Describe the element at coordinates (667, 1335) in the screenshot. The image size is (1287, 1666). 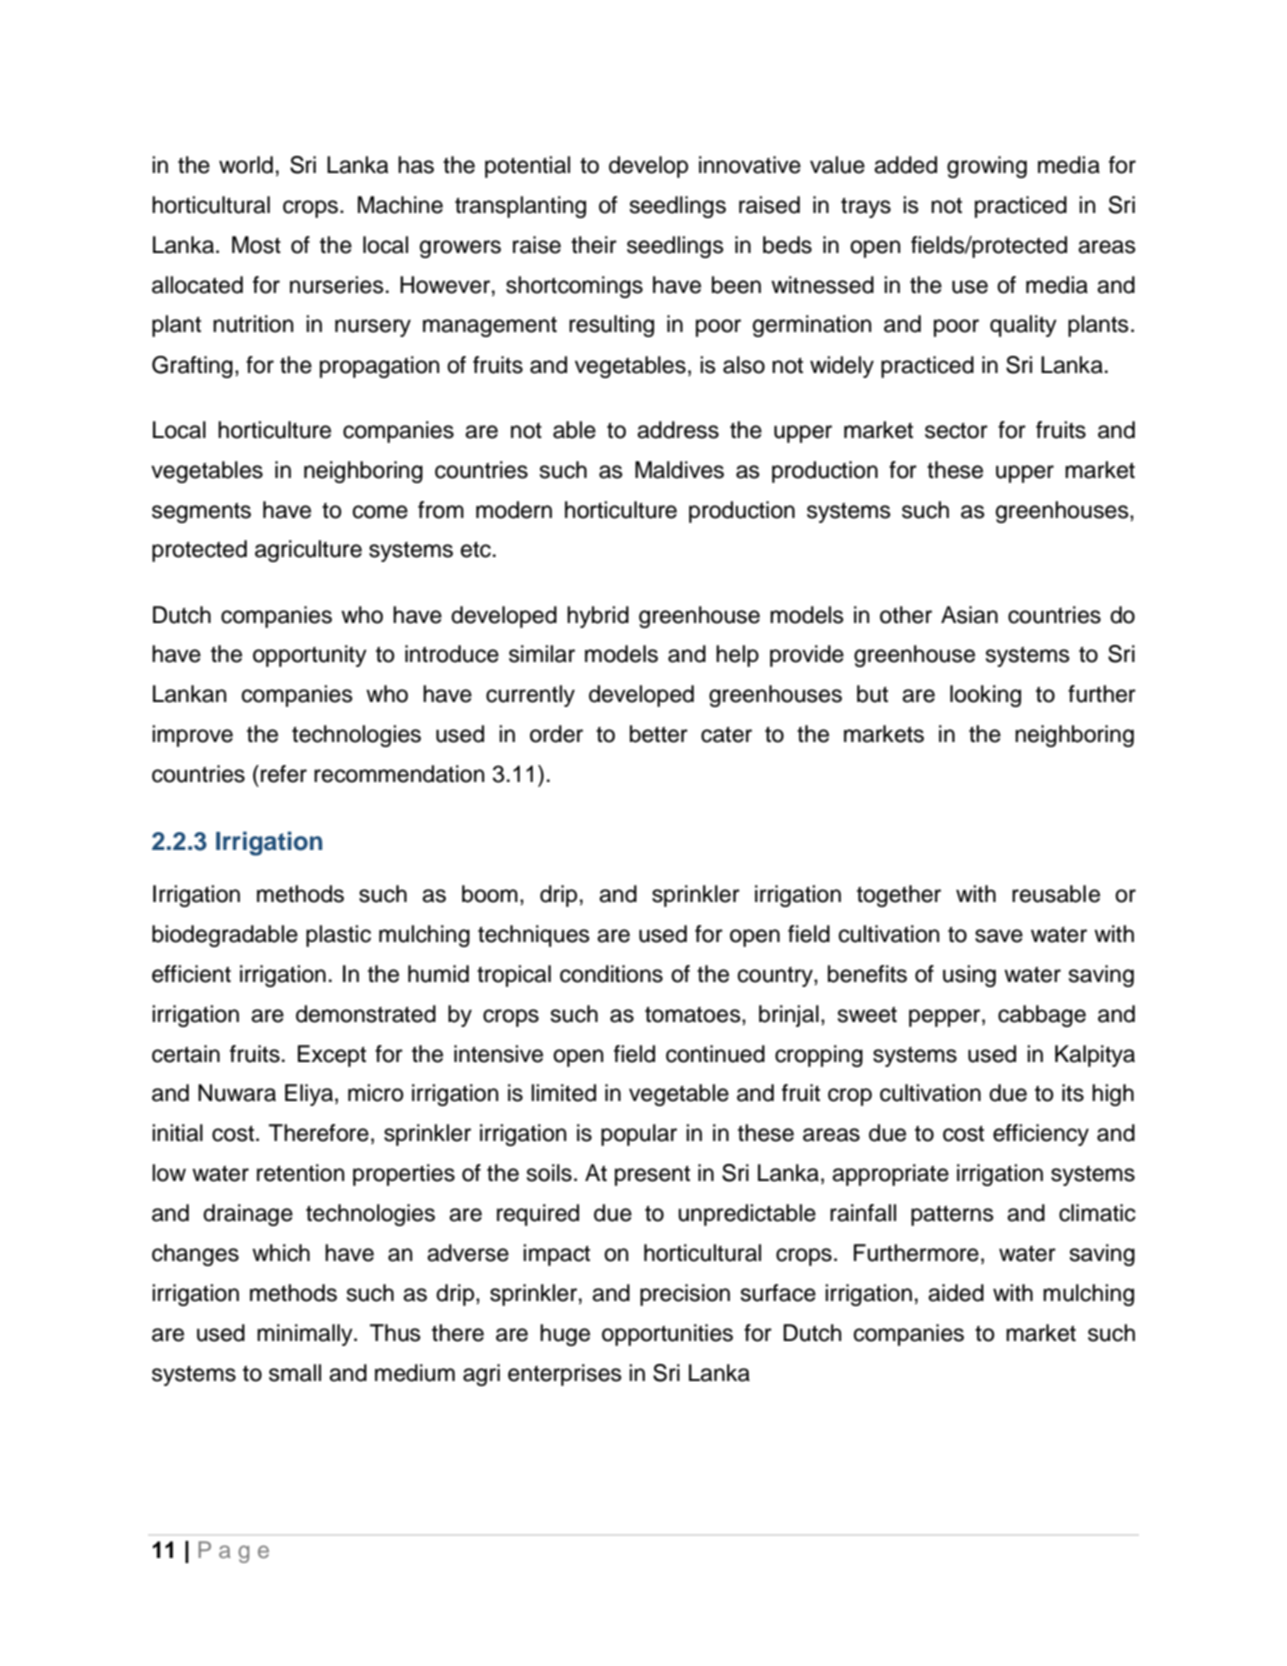
I see `opportunities` at that location.
